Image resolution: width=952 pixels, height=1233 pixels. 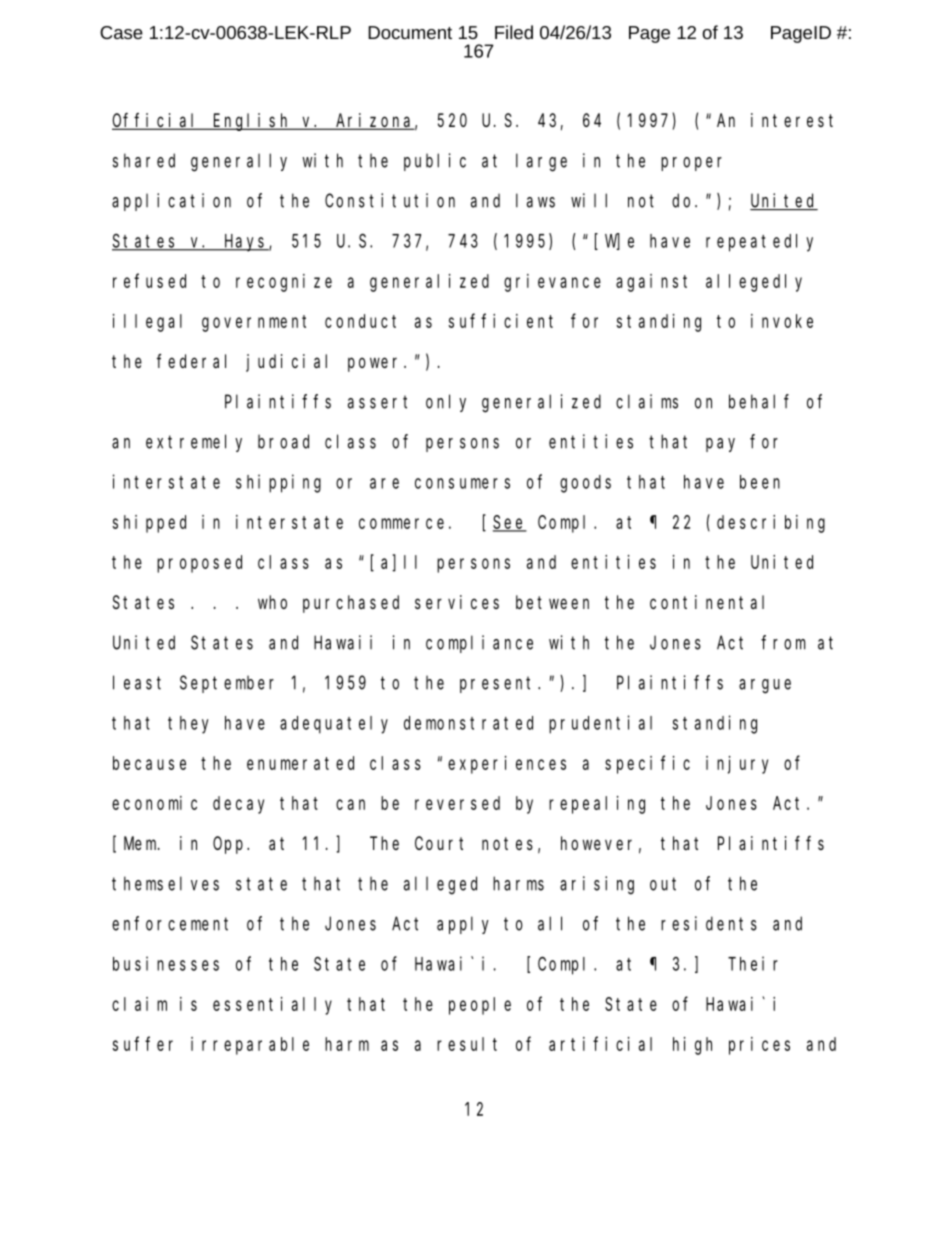 What do you see at coordinates (692, 1046) in the screenshot?
I see `high` at bounding box center [692, 1046].
